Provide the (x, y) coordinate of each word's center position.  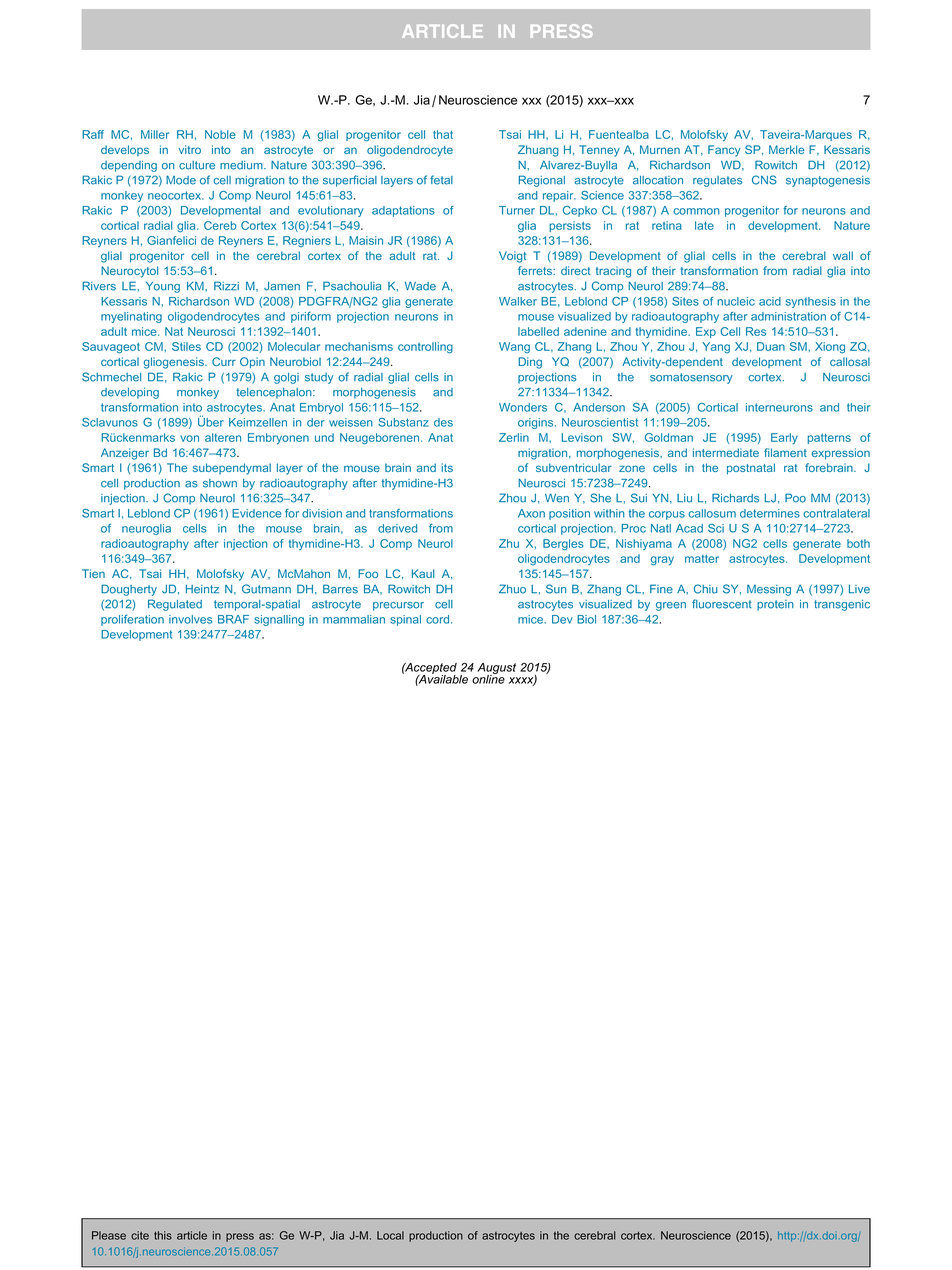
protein (775, 605)
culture (197, 165)
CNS (764, 180)
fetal (441, 180)
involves (190, 619)
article (192, 1235)
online (488, 678)
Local (390, 1235)
